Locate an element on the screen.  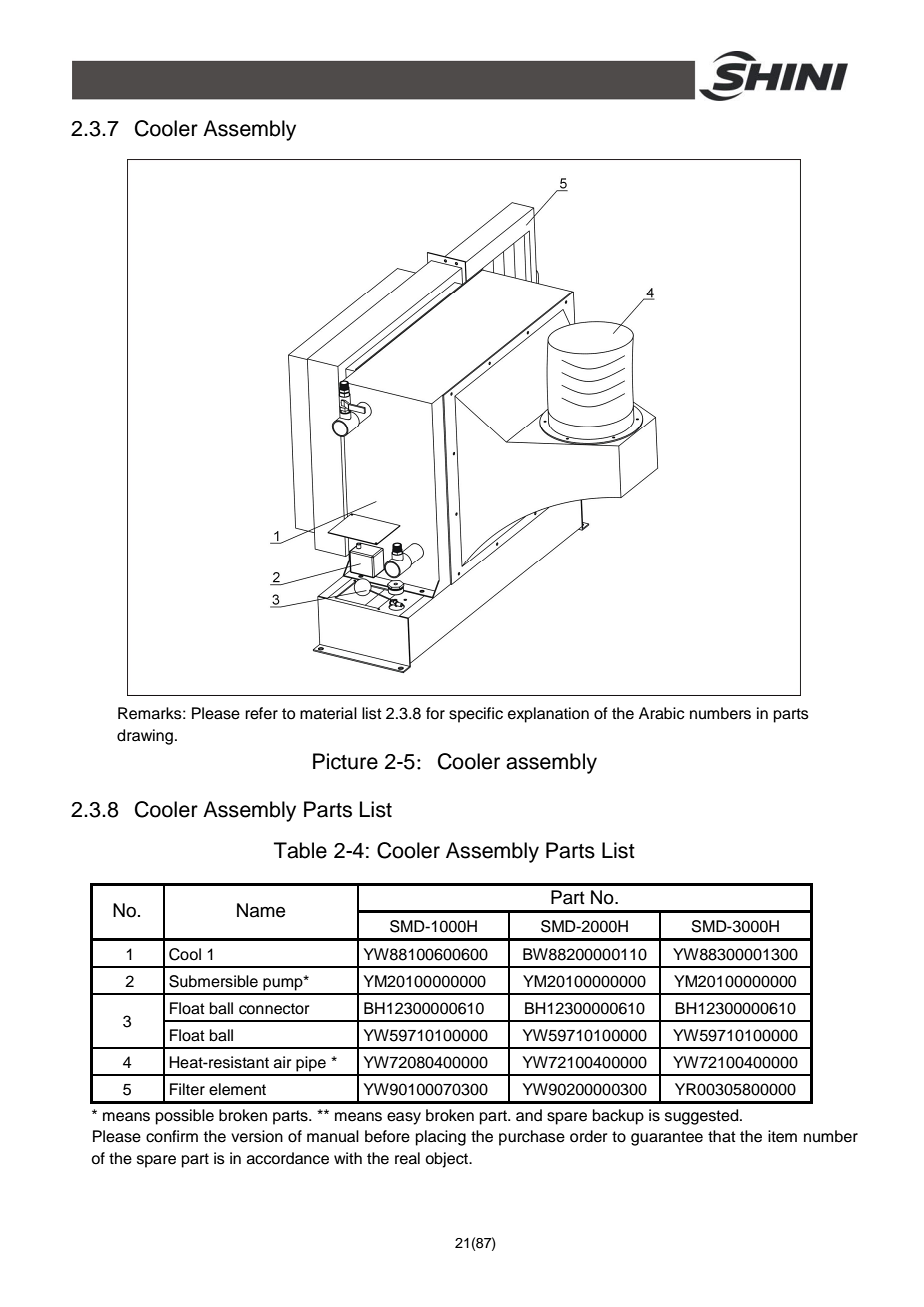
refer is located at coordinates (261, 713).
